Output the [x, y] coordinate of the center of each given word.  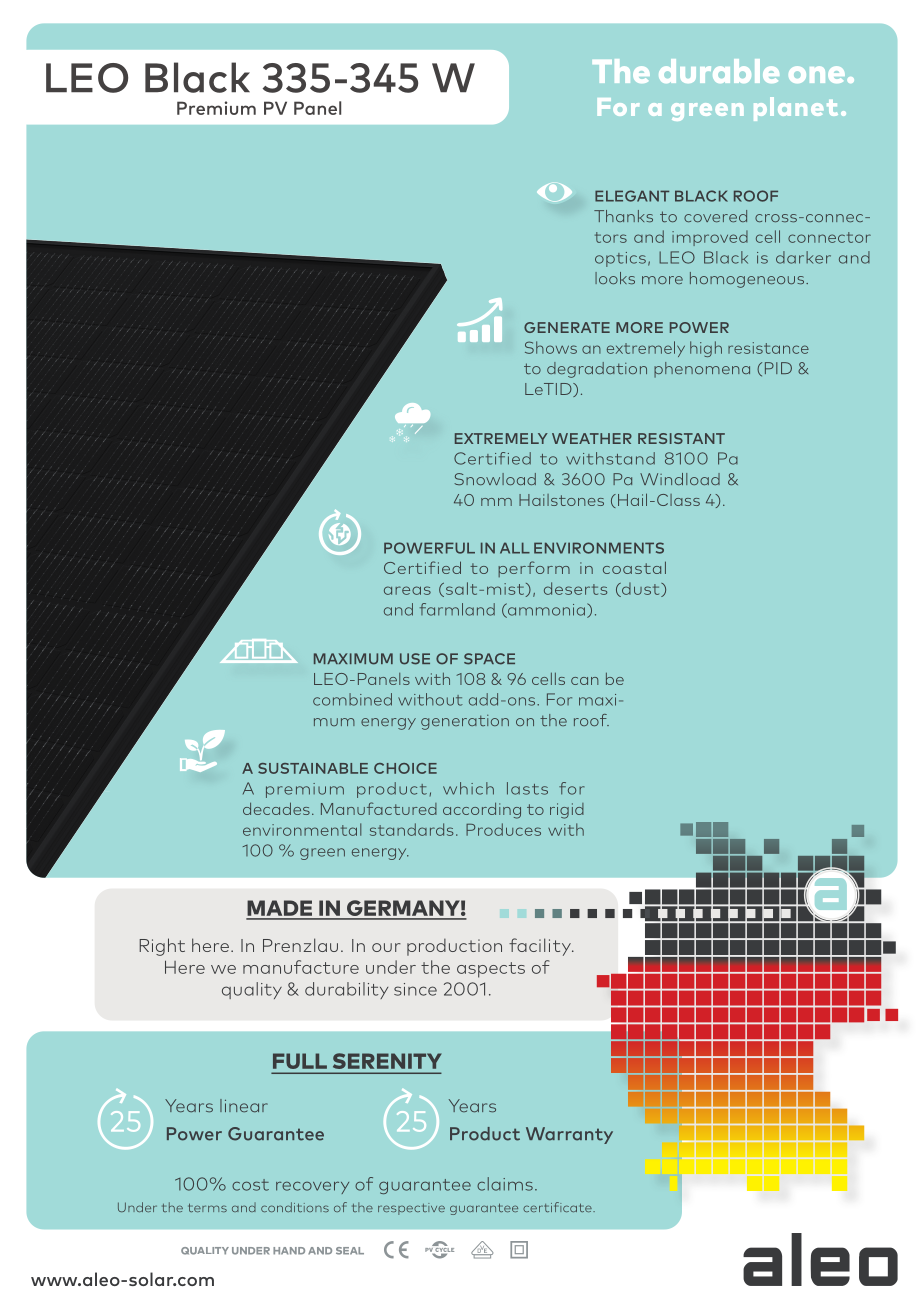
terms [207, 1207]
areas [407, 590]
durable [719, 71]
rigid [567, 811]
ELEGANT [632, 196]
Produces [503, 829]
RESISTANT [681, 438]
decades [276, 808]
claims [505, 1184]
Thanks [623, 216]
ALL [515, 548]
